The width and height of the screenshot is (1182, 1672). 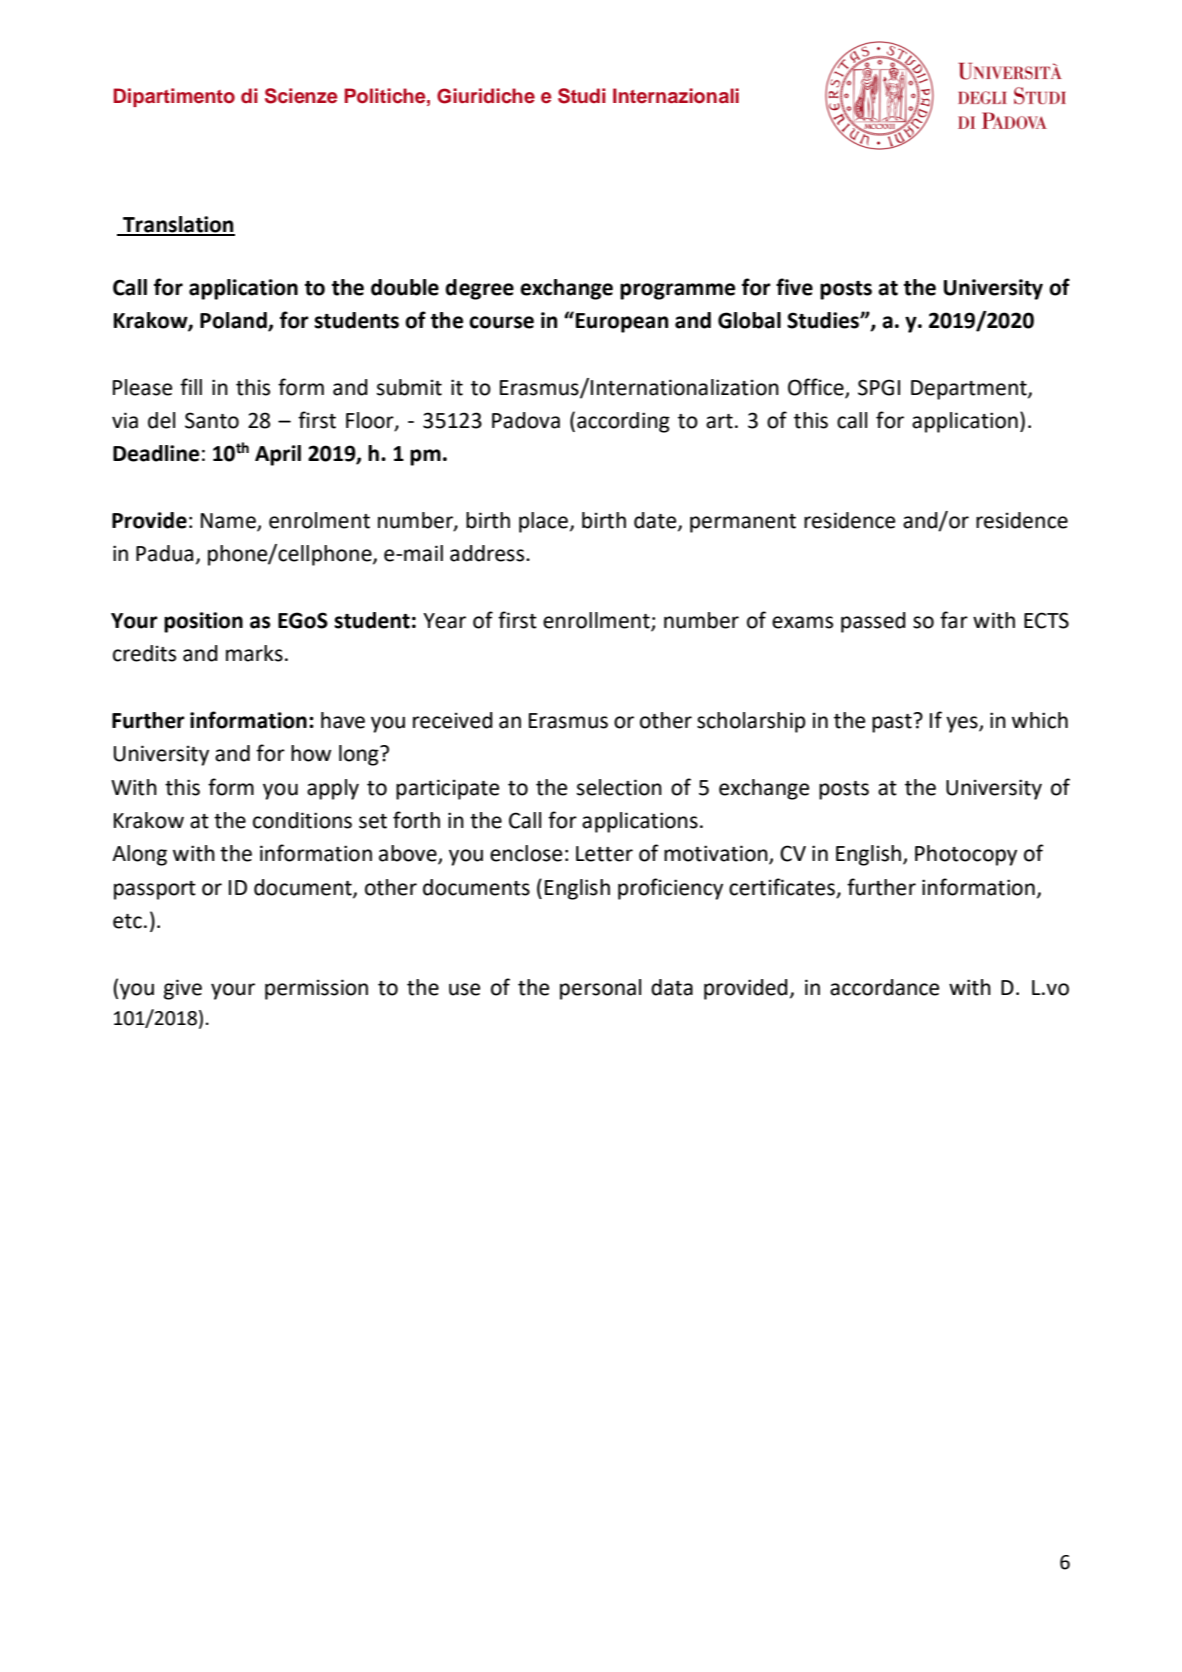 I want to click on give, so click(x=183, y=989).
